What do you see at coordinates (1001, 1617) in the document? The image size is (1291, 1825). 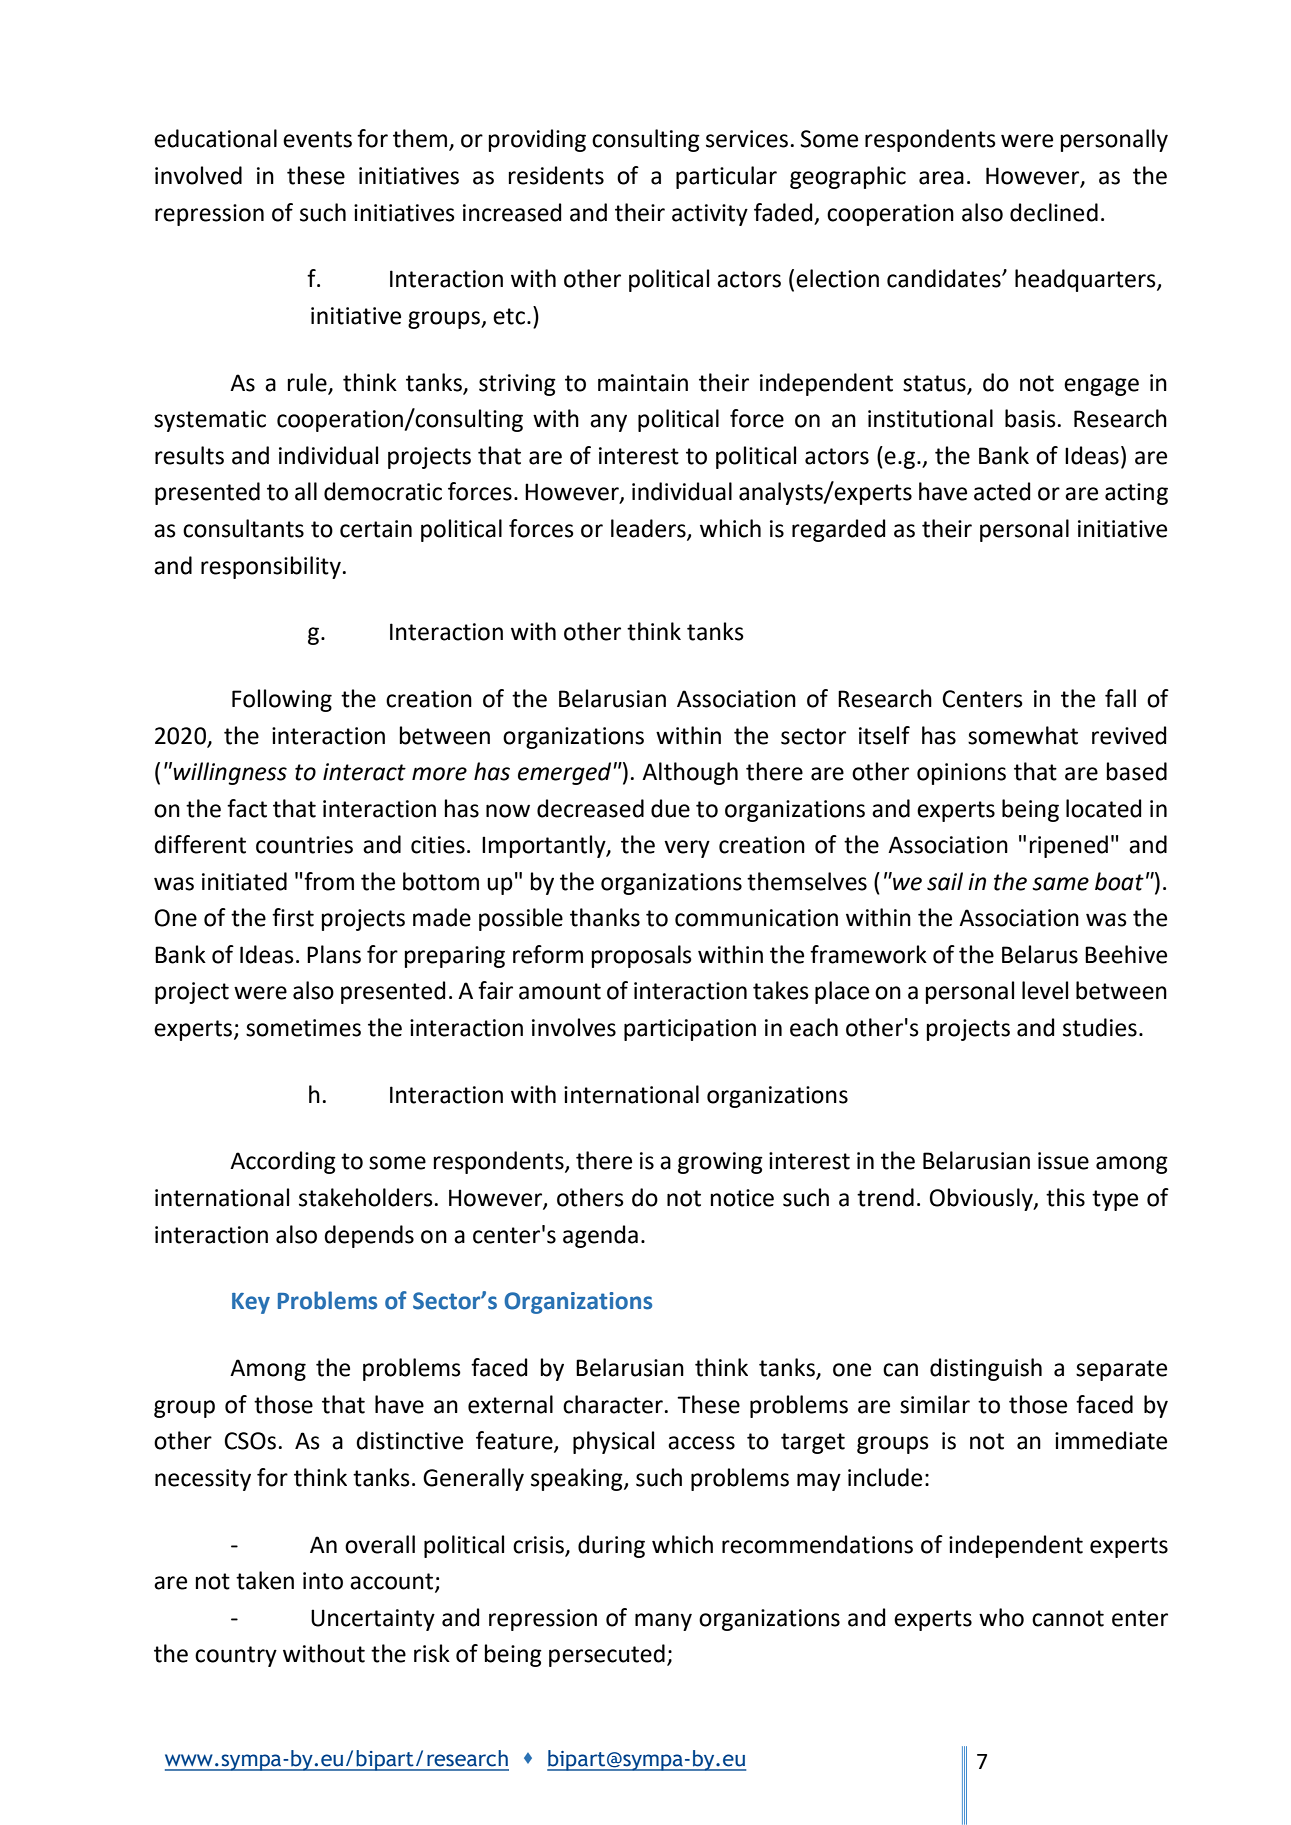 I see `who` at bounding box center [1001, 1617].
